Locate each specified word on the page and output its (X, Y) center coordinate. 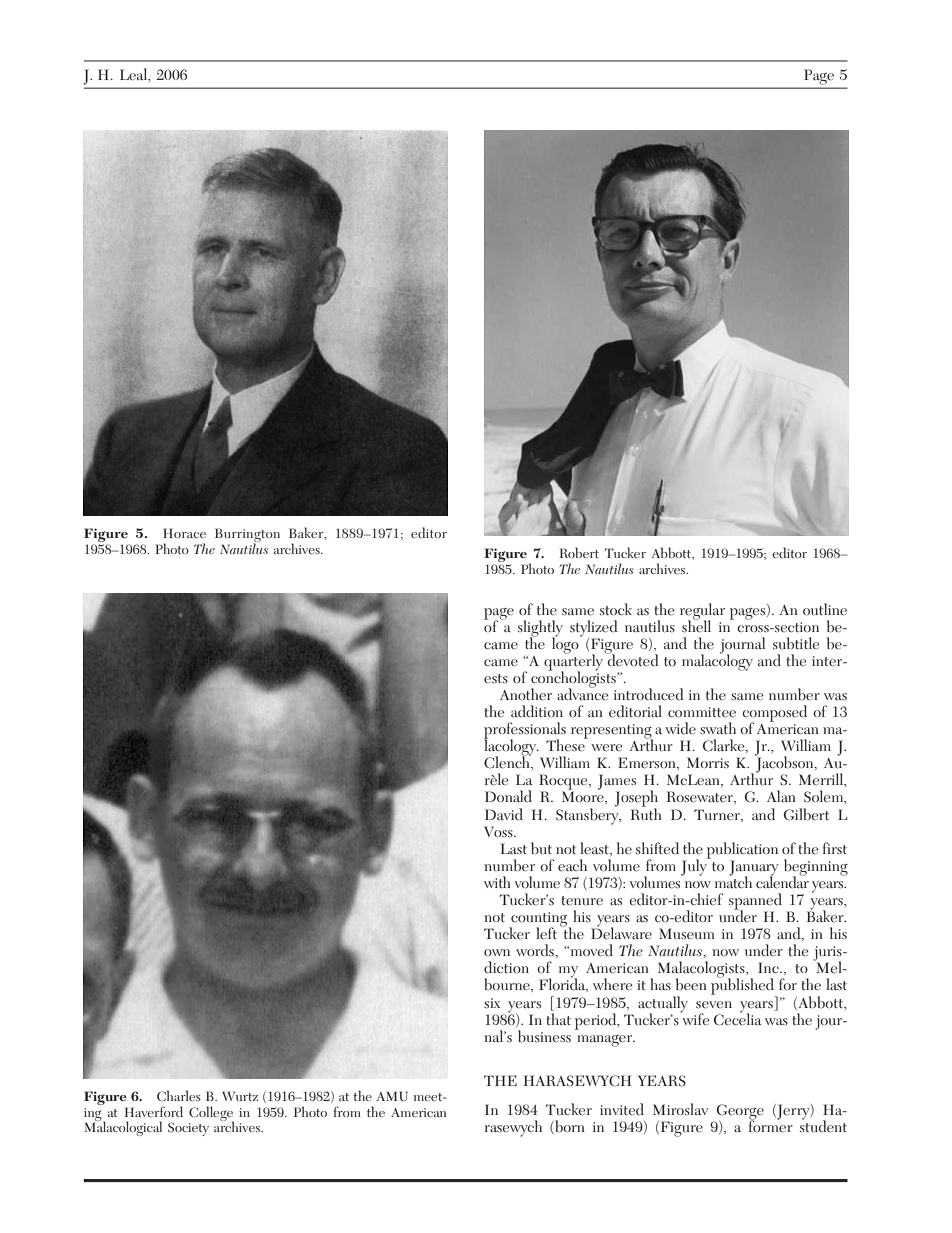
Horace (184, 533)
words (536, 950)
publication (742, 851)
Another (526, 694)
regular (702, 612)
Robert (579, 552)
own (497, 952)
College (211, 1114)
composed (774, 714)
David (504, 814)
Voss (499, 832)
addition (537, 711)
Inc (769, 967)
